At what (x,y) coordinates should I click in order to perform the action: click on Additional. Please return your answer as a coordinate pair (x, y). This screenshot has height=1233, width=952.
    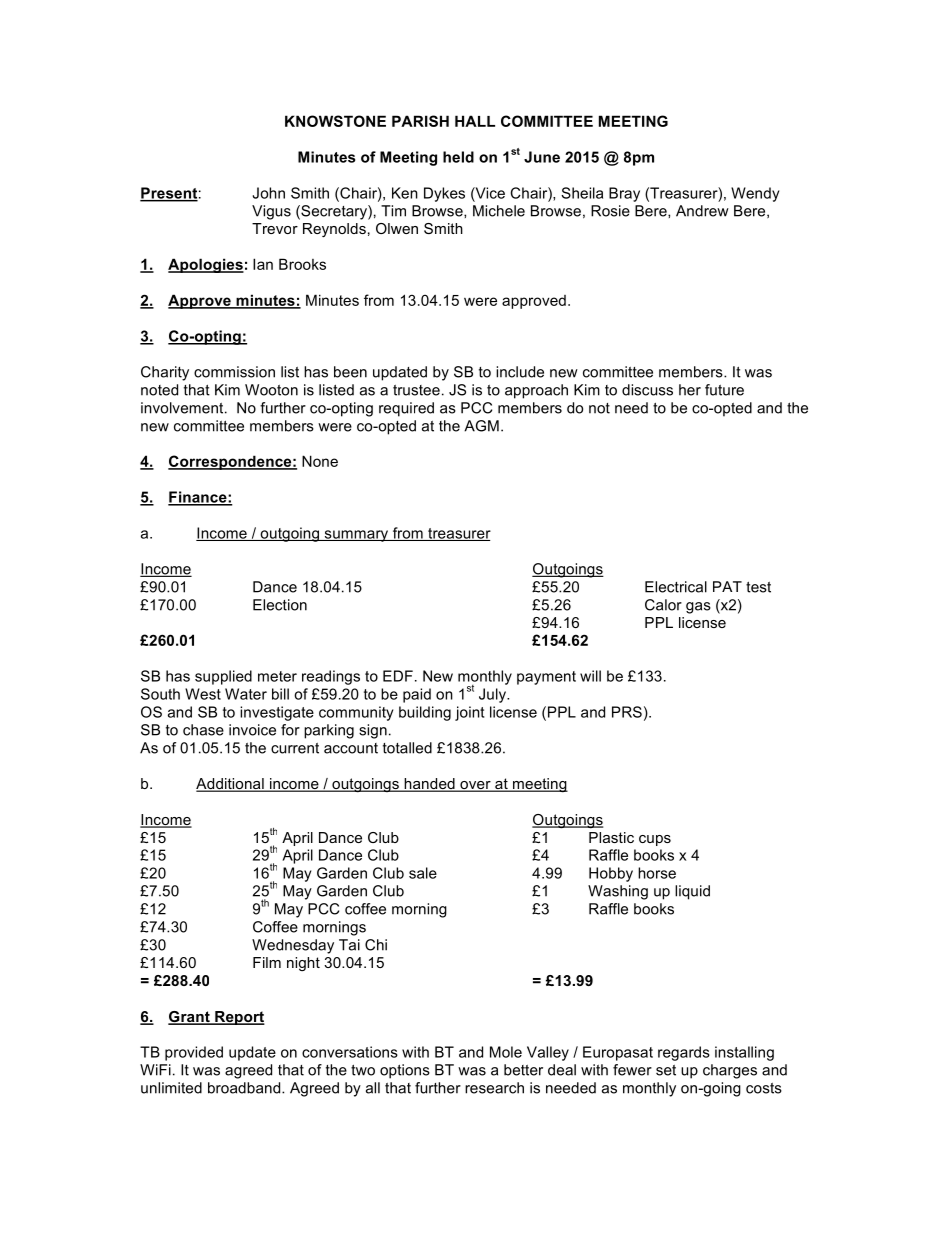
    Looking at the image, I should click on (231, 785).
